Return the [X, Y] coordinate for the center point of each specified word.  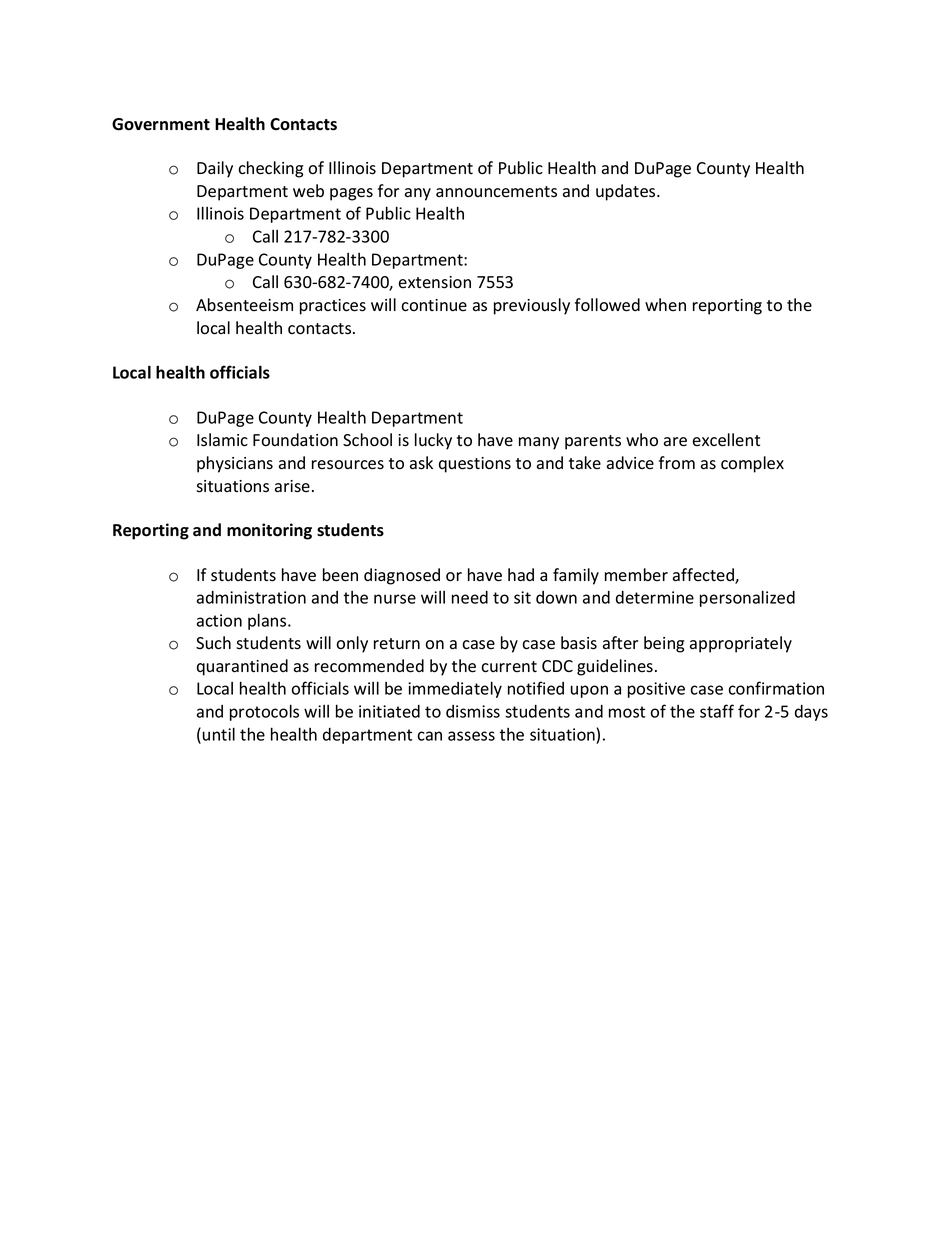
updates [627, 192]
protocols [264, 712]
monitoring [269, 531]
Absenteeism [244, 305]
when [665, 304]
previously [532, 306]
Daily [215, 169]
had [521, 575]
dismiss [473, 711]
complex [752, 464]
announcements [496, 192]
